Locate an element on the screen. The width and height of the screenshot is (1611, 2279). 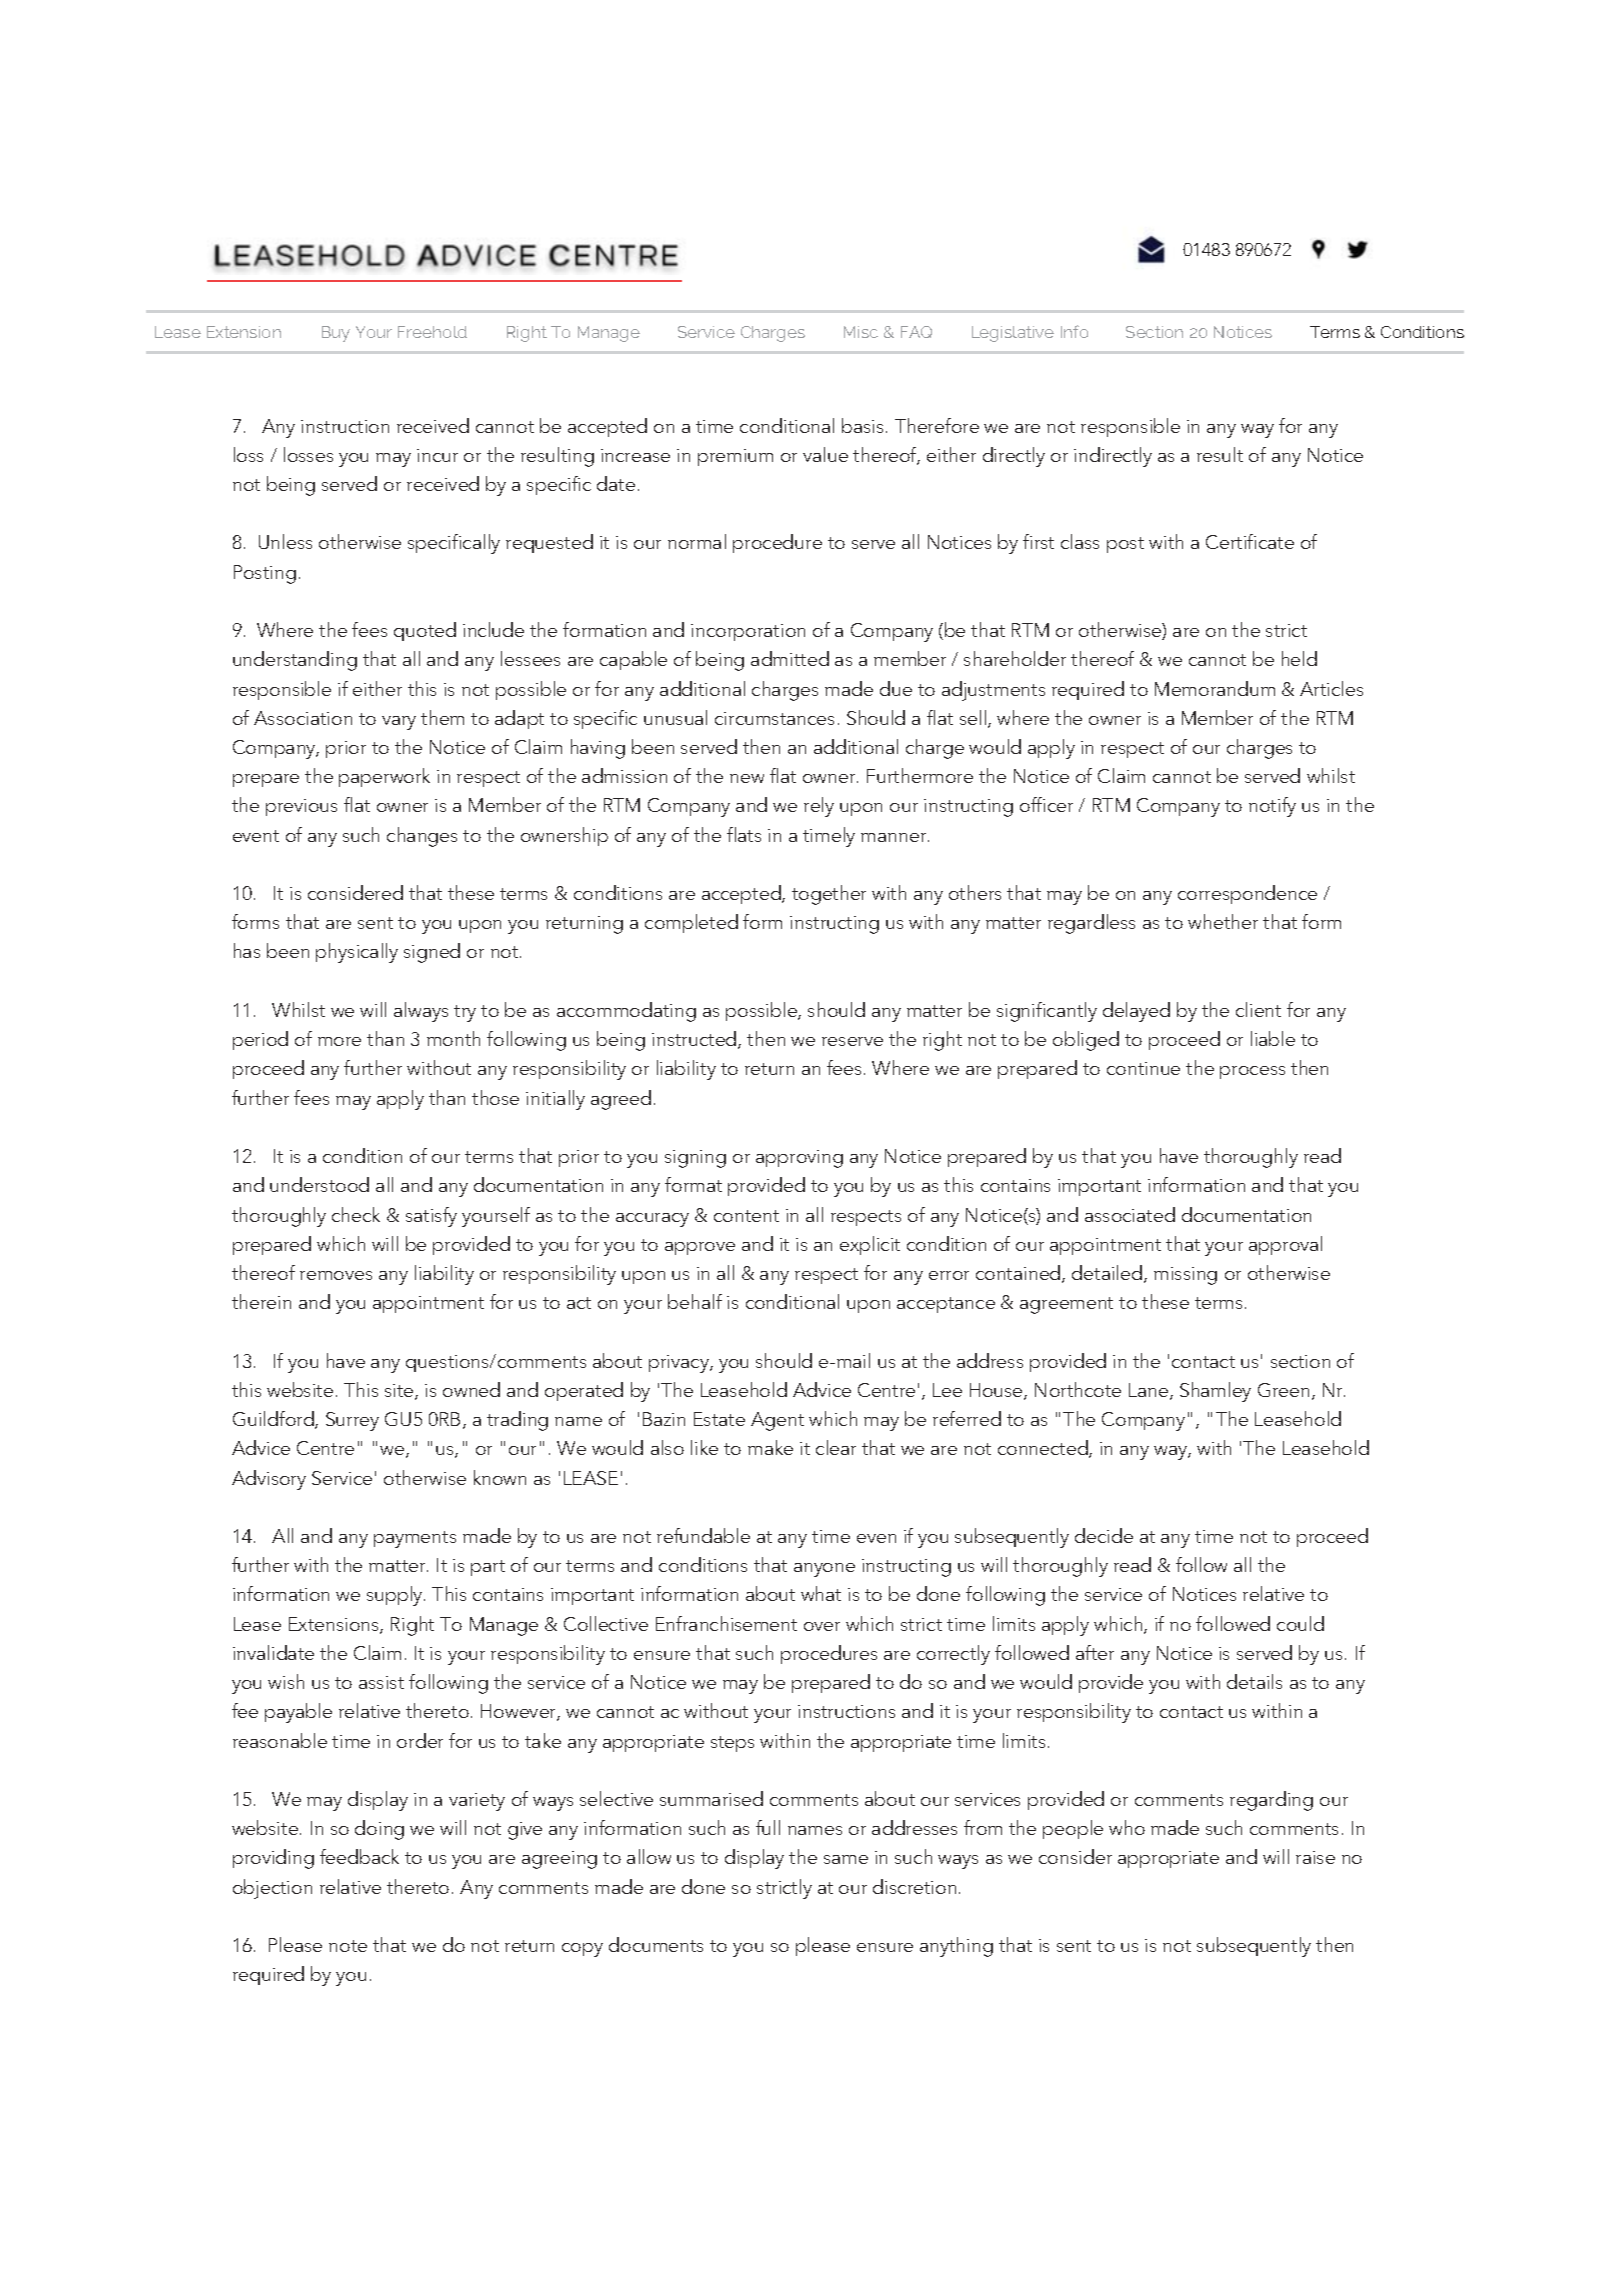
Legislative is located at coordinates (1013, 334).
